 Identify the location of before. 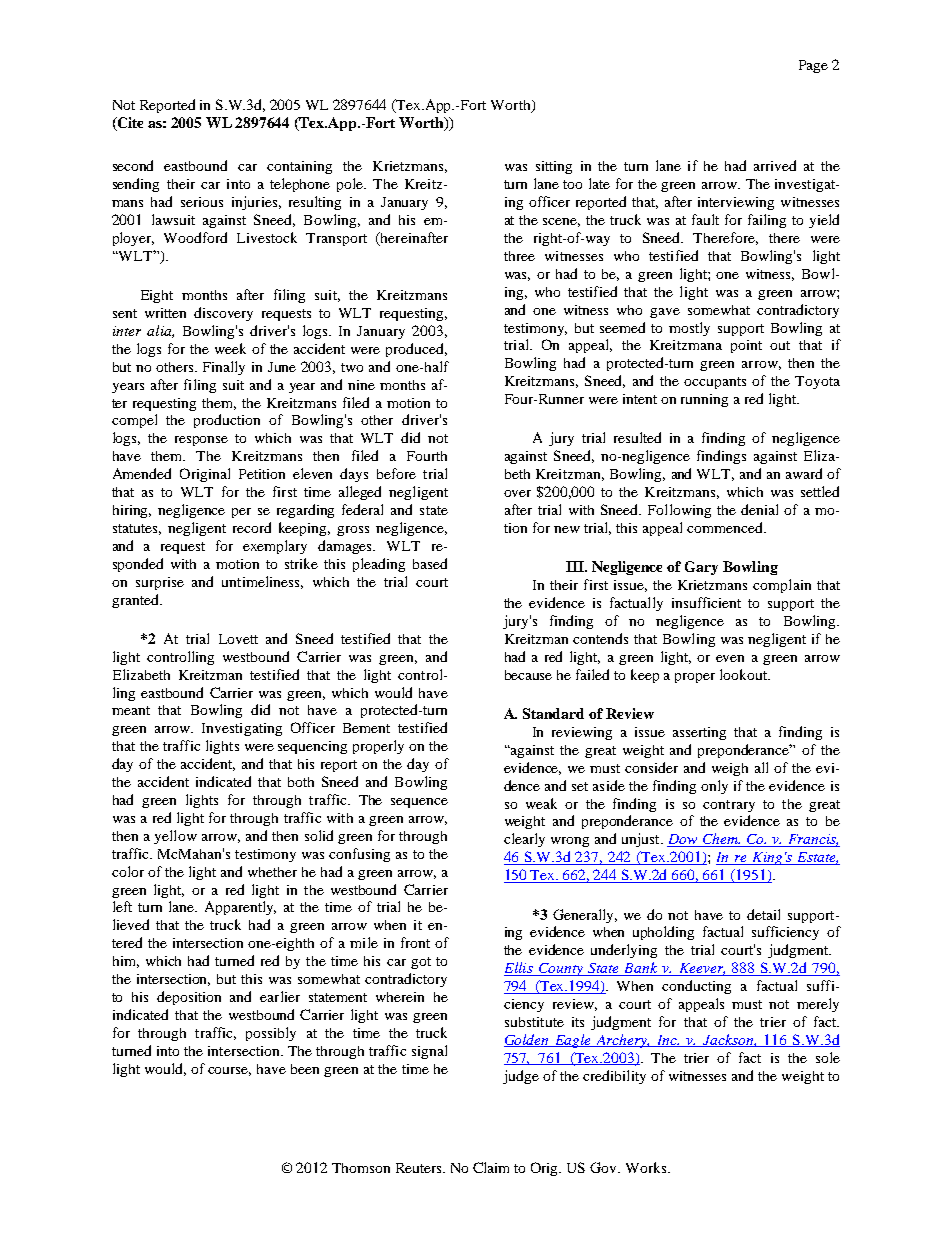
(396, 473).
